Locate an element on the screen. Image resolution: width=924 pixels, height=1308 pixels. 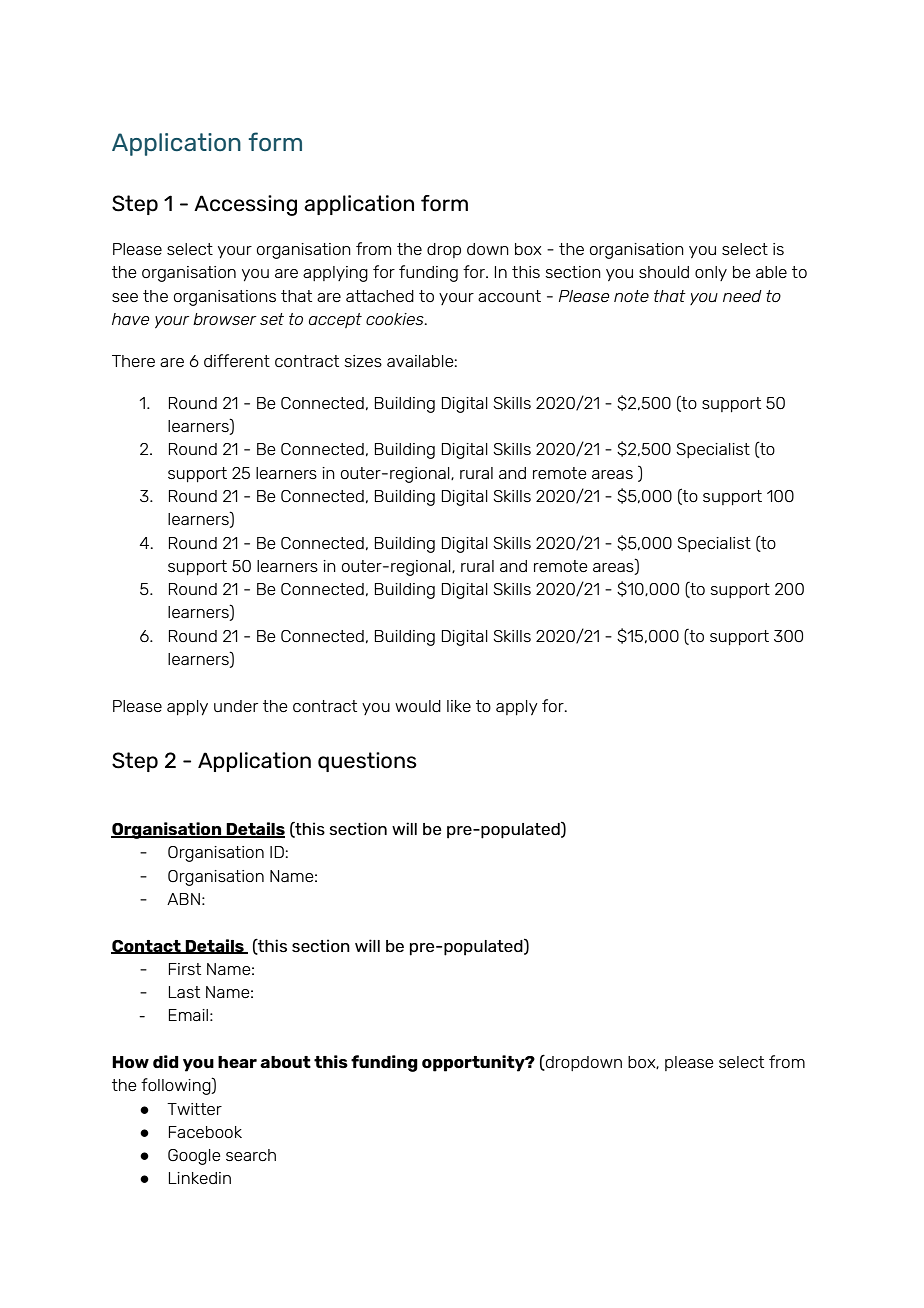
like is located at coordinates (459, 706).
